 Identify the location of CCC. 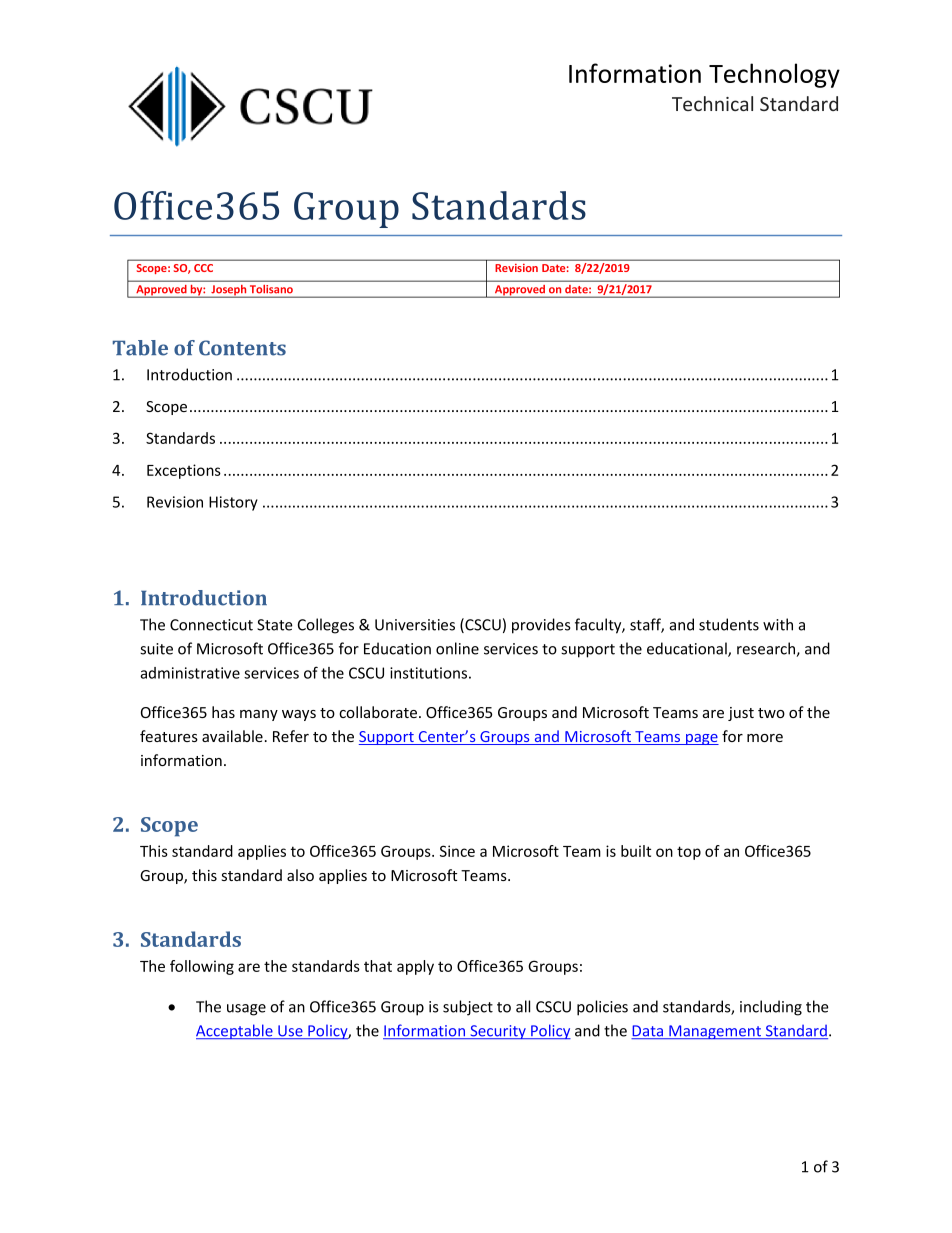
(203, 268).
